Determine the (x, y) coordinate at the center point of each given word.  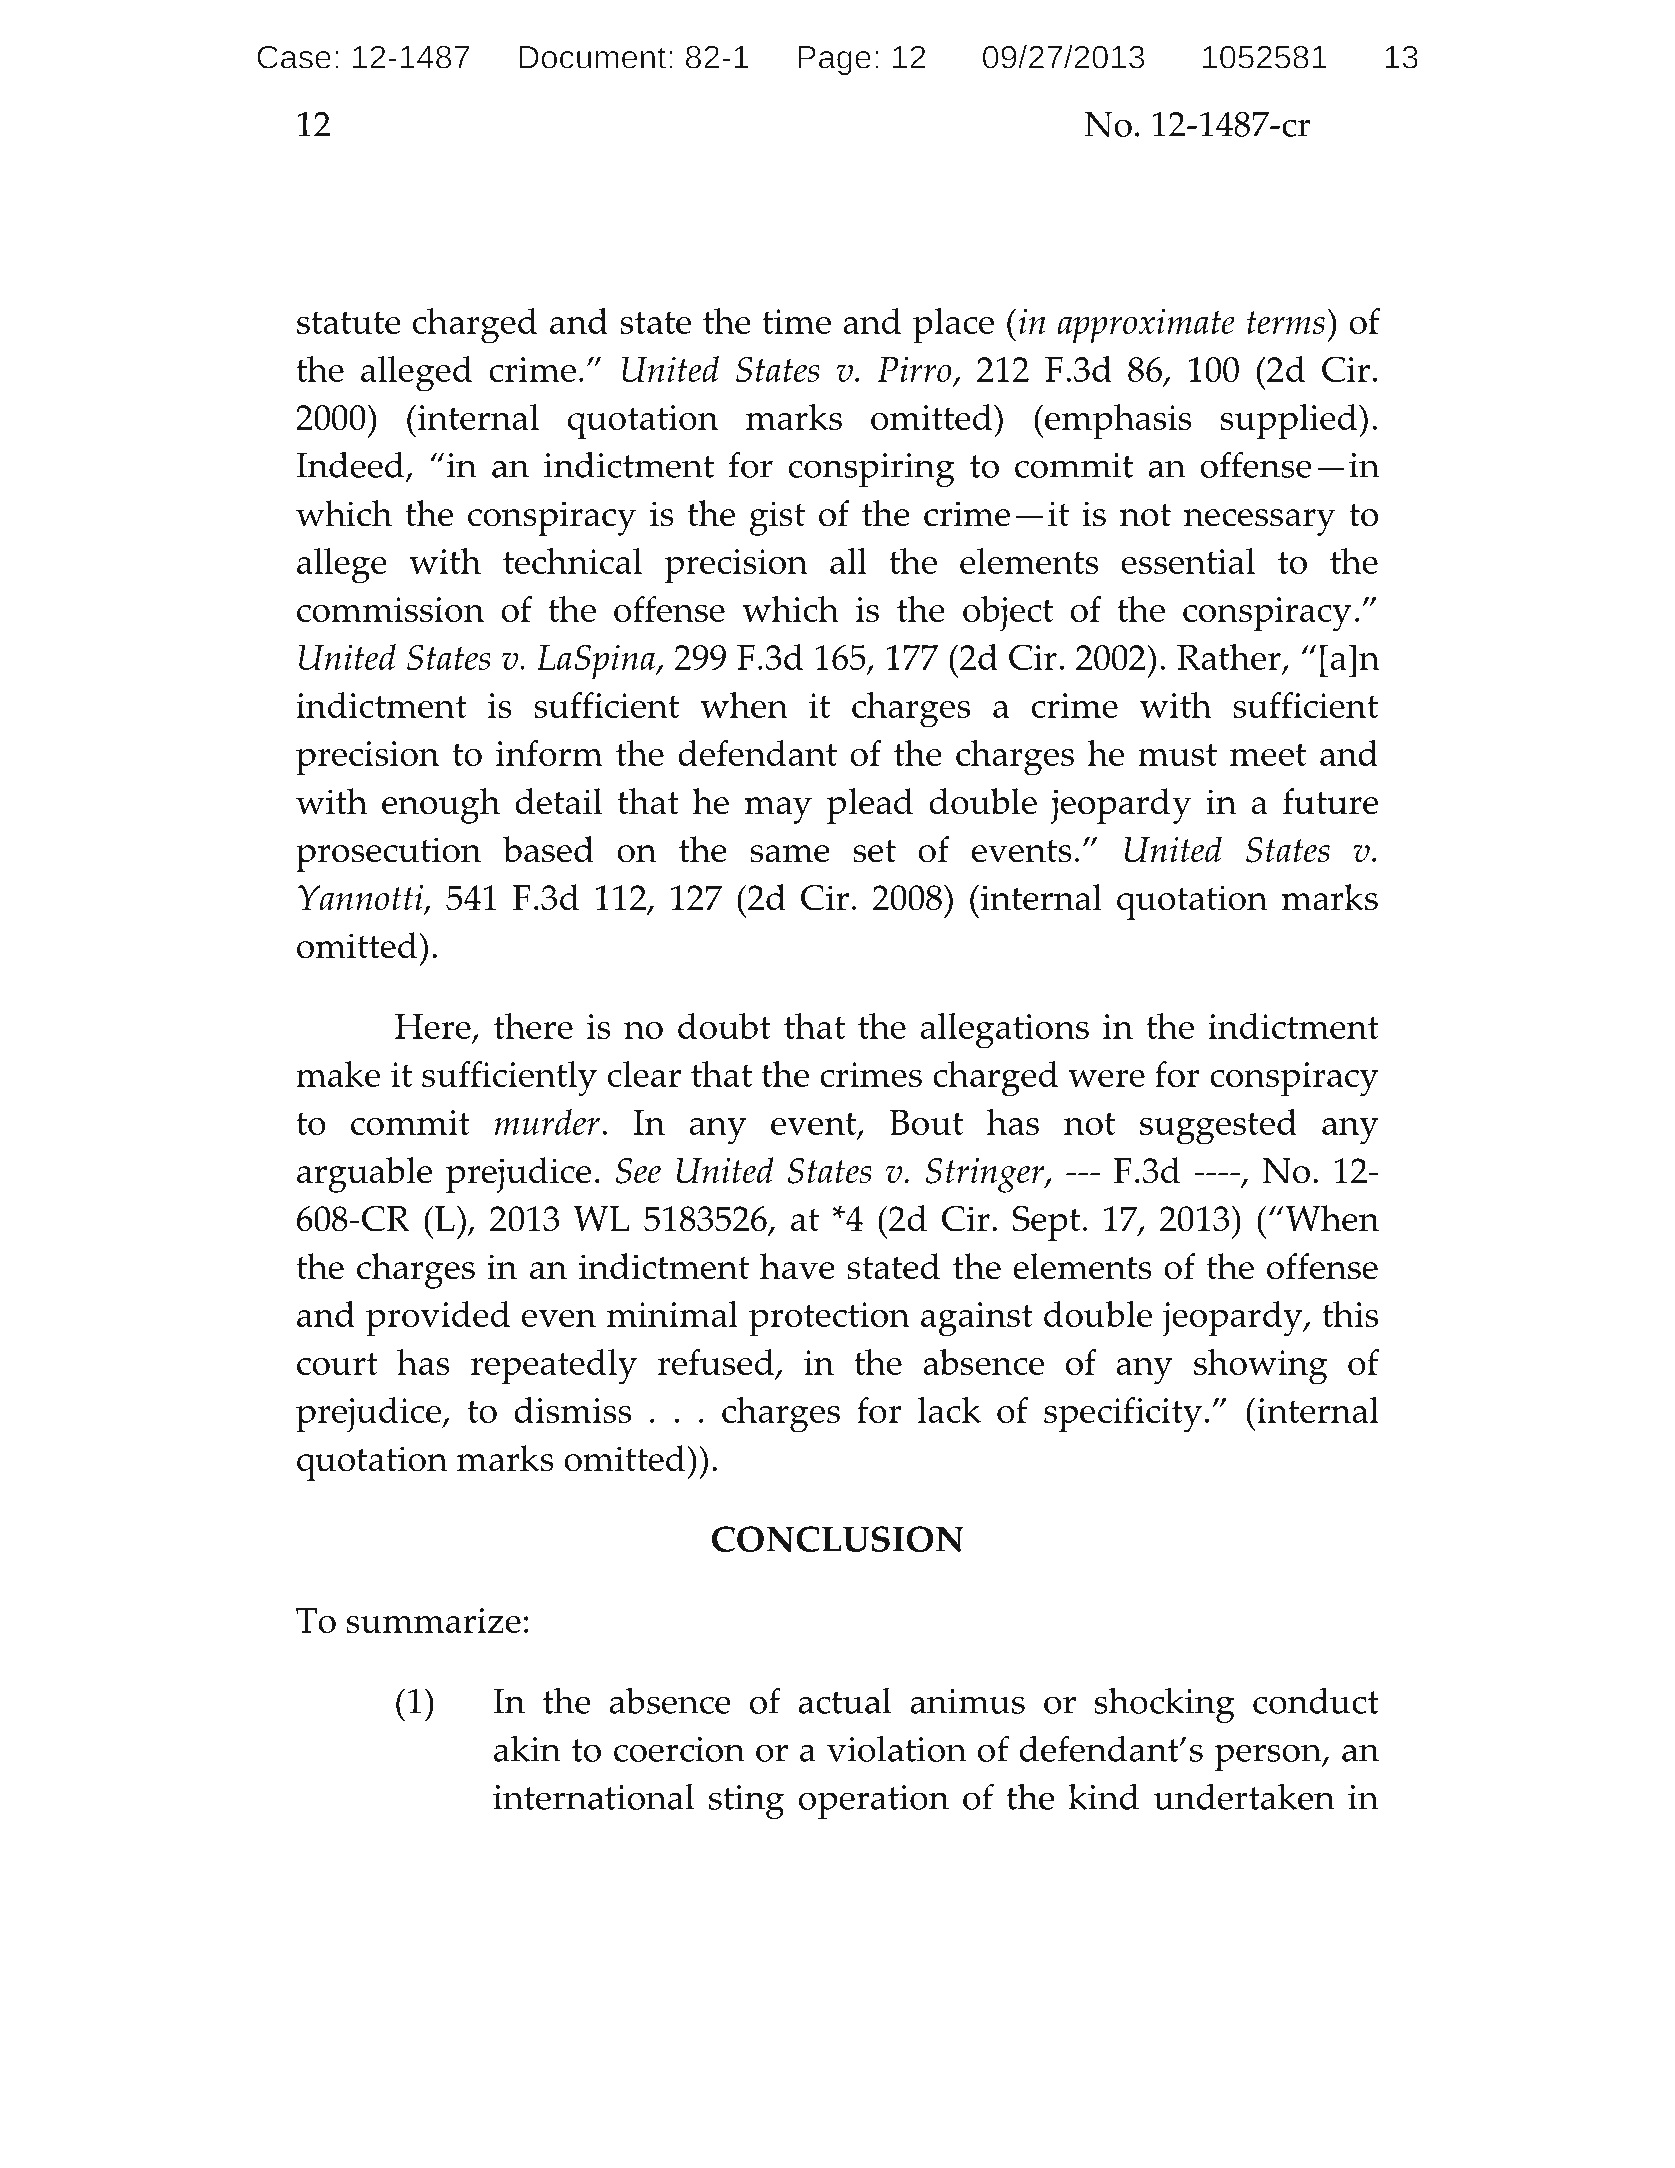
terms (1286, 322)
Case (294, 57)
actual (844, 1701)
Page (834, 60)
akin (527, 1748)
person (1269, 1758)
